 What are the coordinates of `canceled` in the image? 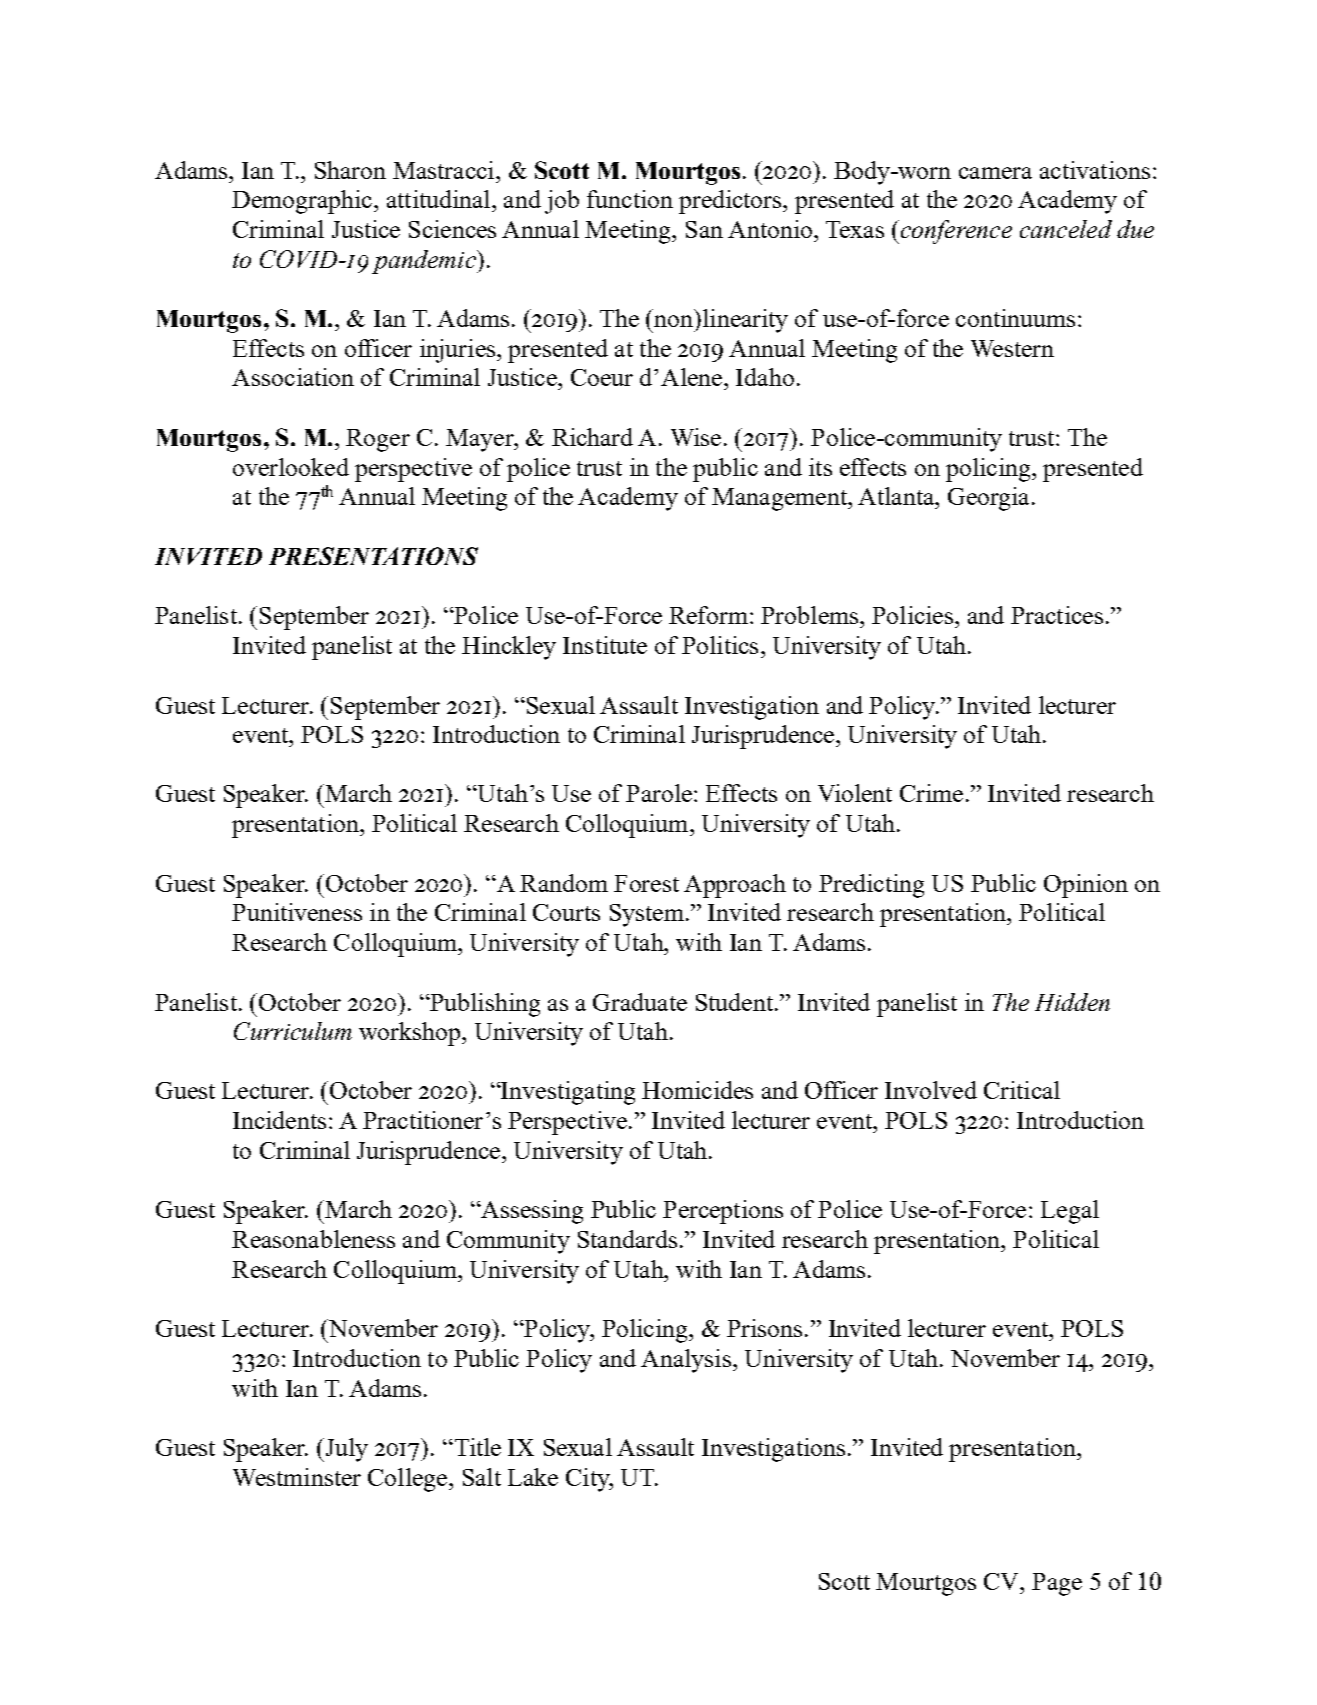 It's located at (1066, 229).
